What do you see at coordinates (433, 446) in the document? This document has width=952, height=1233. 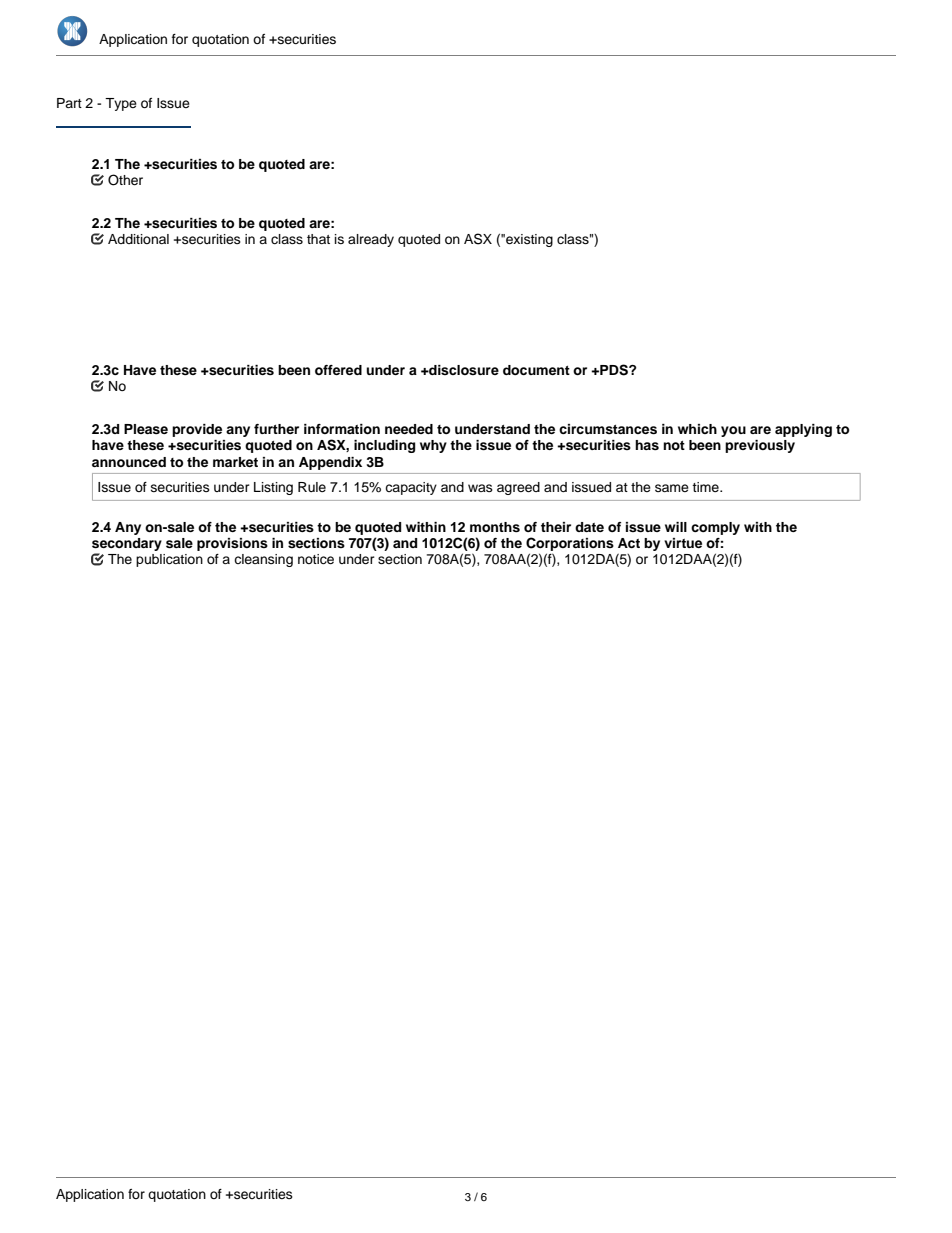 I see `why` at bounding box center [433, 446].
